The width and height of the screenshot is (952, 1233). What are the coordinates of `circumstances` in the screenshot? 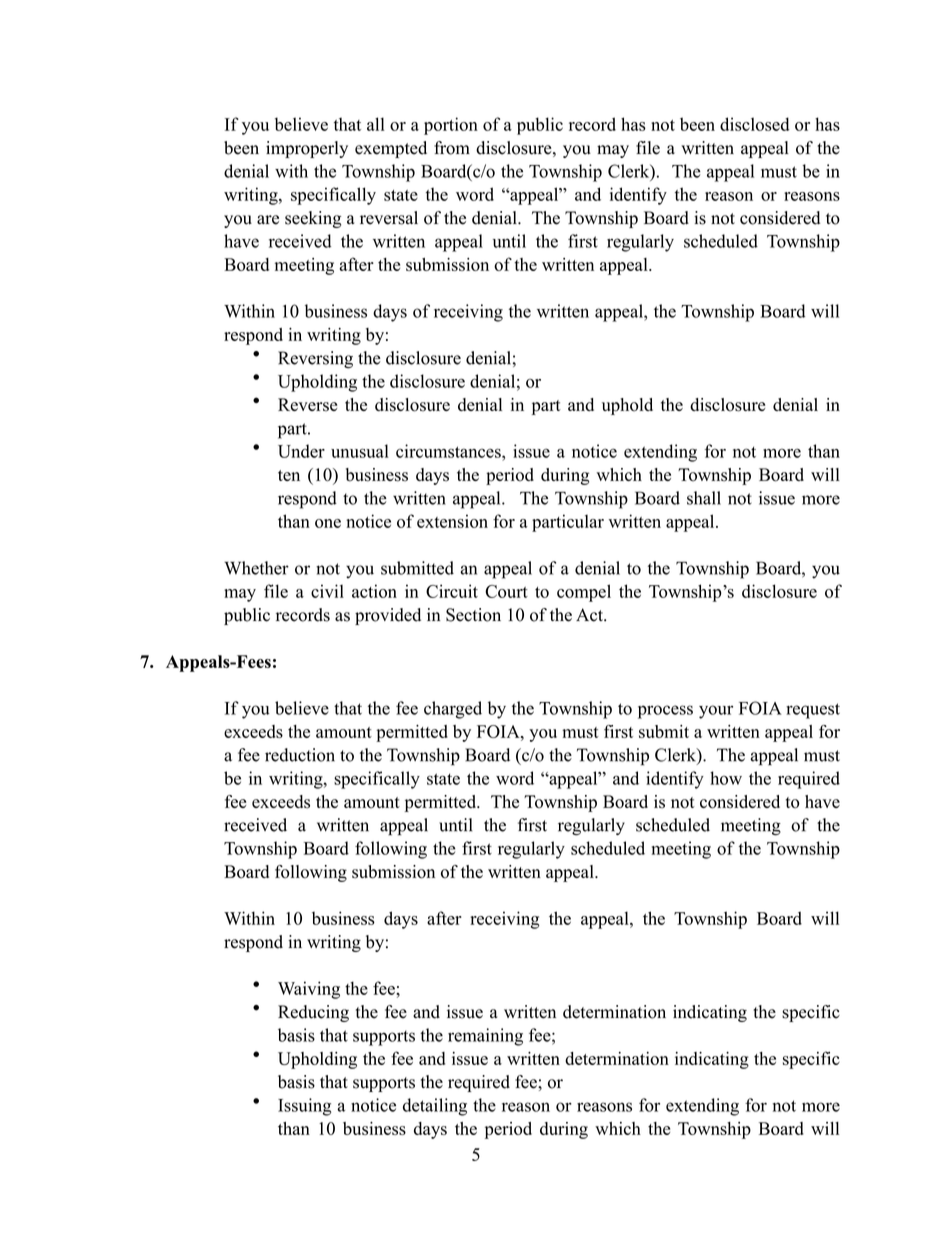 It's located at (449, 451).
